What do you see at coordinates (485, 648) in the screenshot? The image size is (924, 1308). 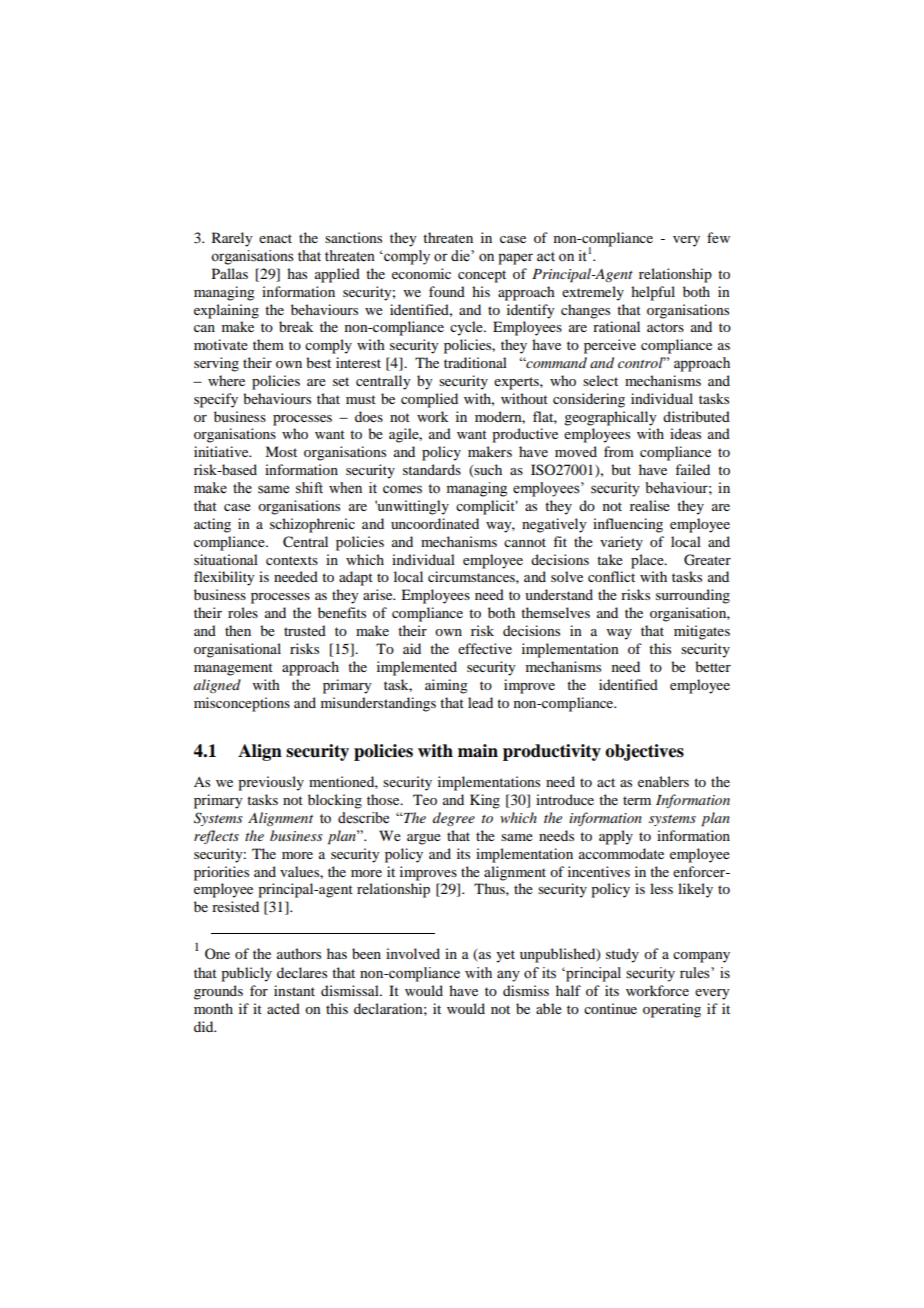 I see `effective` at bounding box center [485, 648].
